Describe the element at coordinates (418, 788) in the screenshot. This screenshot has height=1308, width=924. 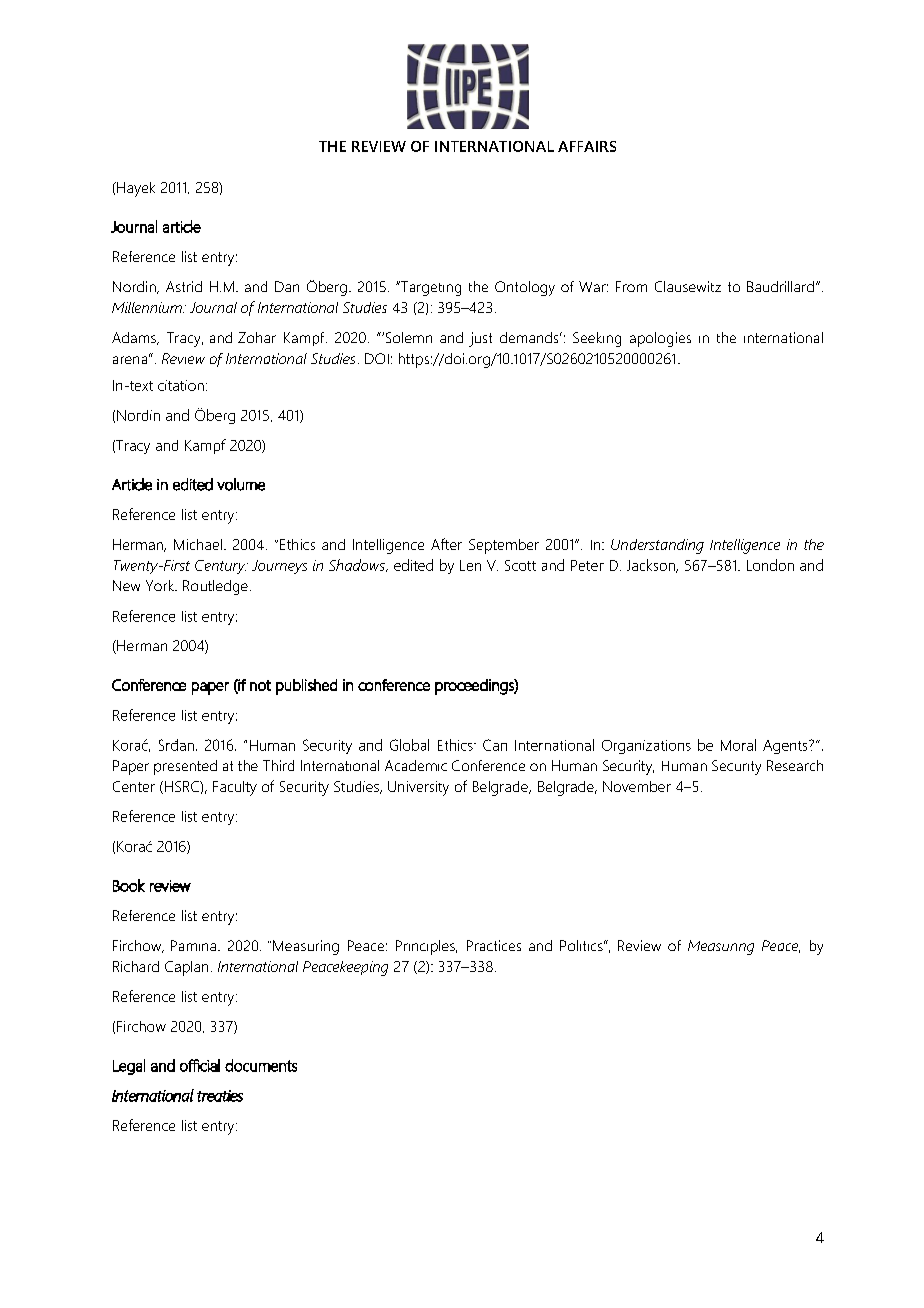
I see `University` at that location.
